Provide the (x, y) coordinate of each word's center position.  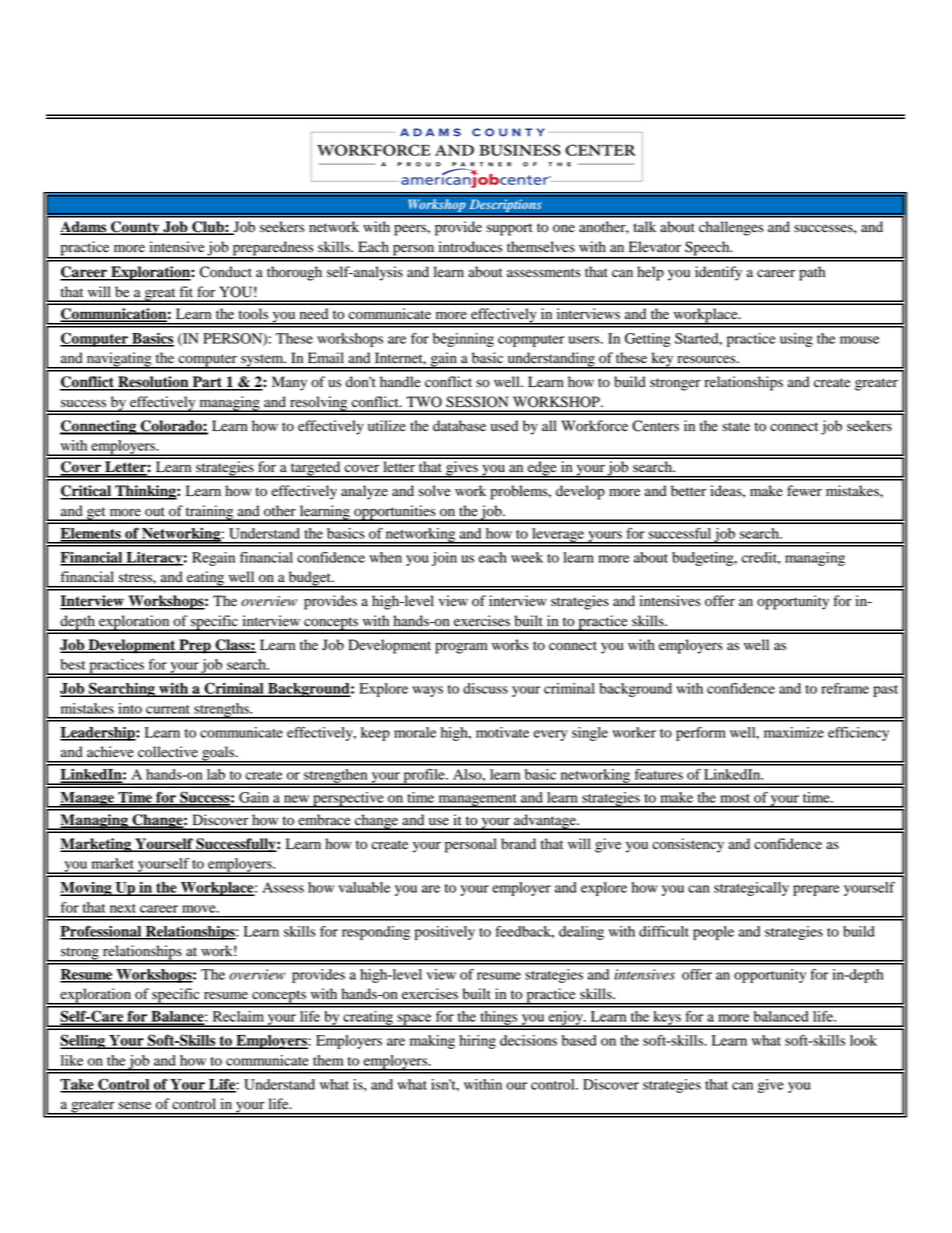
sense (135, 1105)
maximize (794, 732)
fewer (804, 491)
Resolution (153, 383)
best (73, 664)
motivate (502, 732)
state (736, 426)
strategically (751, 889)
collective (168, 752)
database (459, 426)
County (135, 228)
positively (445, 933)
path (812, 273)
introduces (470, 247)
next (123, 908)
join (444, 559)
